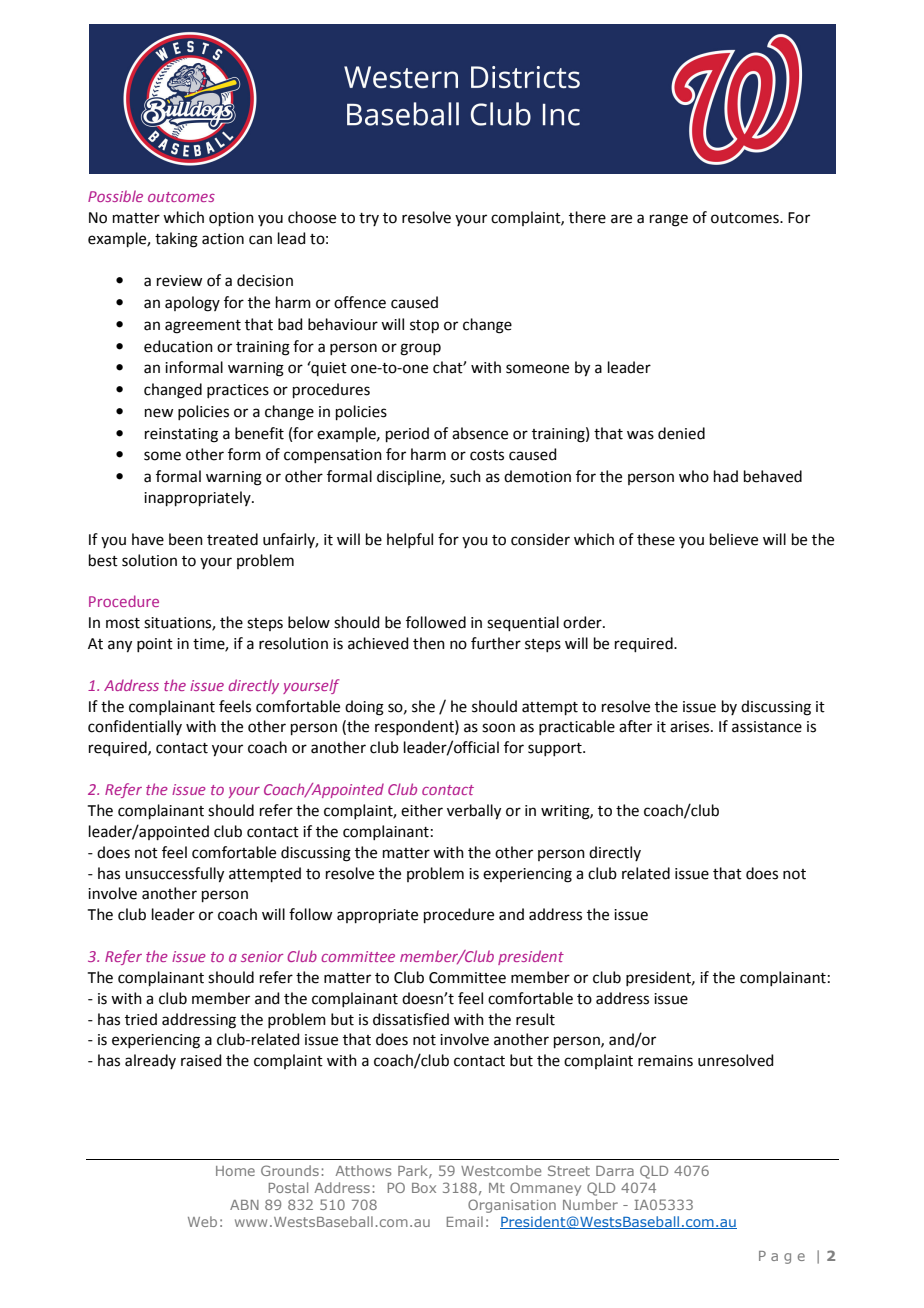 Image resolution: width=924 pixels, height=1308 pixels. Describe the element at coordinates (656, 539) in the screenshot. I see `these` at that location.
